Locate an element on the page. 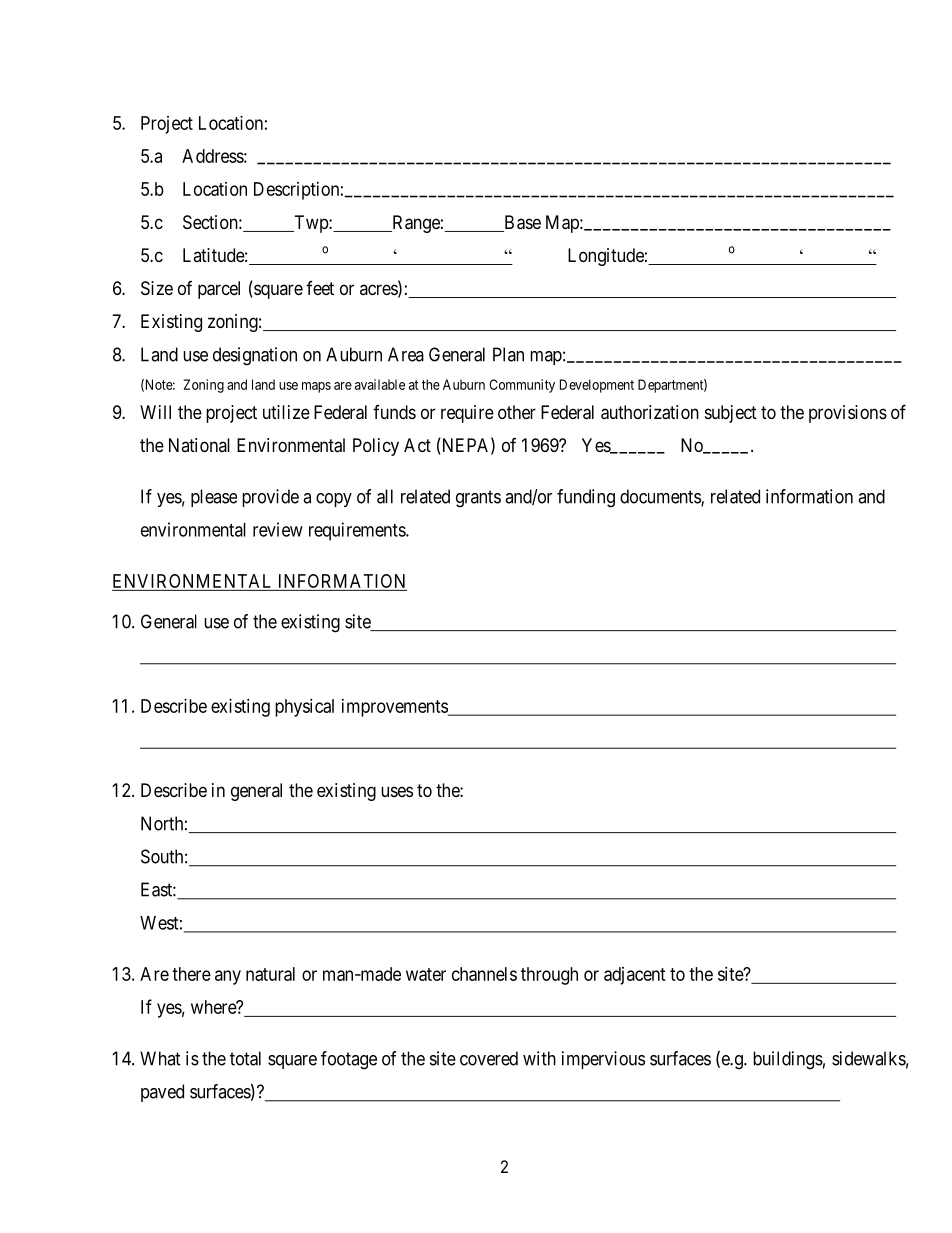 Image resolution: width=952 pixels, height=1233 pixels. Base is located at coordinates (521, 223).
